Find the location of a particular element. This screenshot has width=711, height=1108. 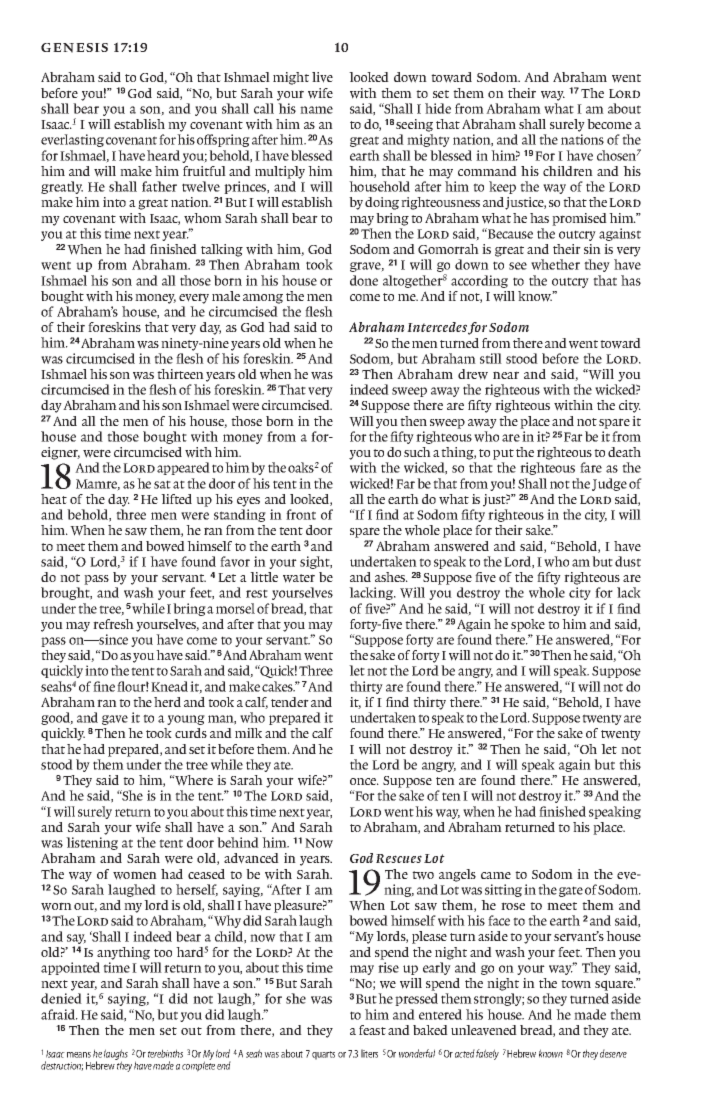

quarts is located at coordinates (323, 1055).
